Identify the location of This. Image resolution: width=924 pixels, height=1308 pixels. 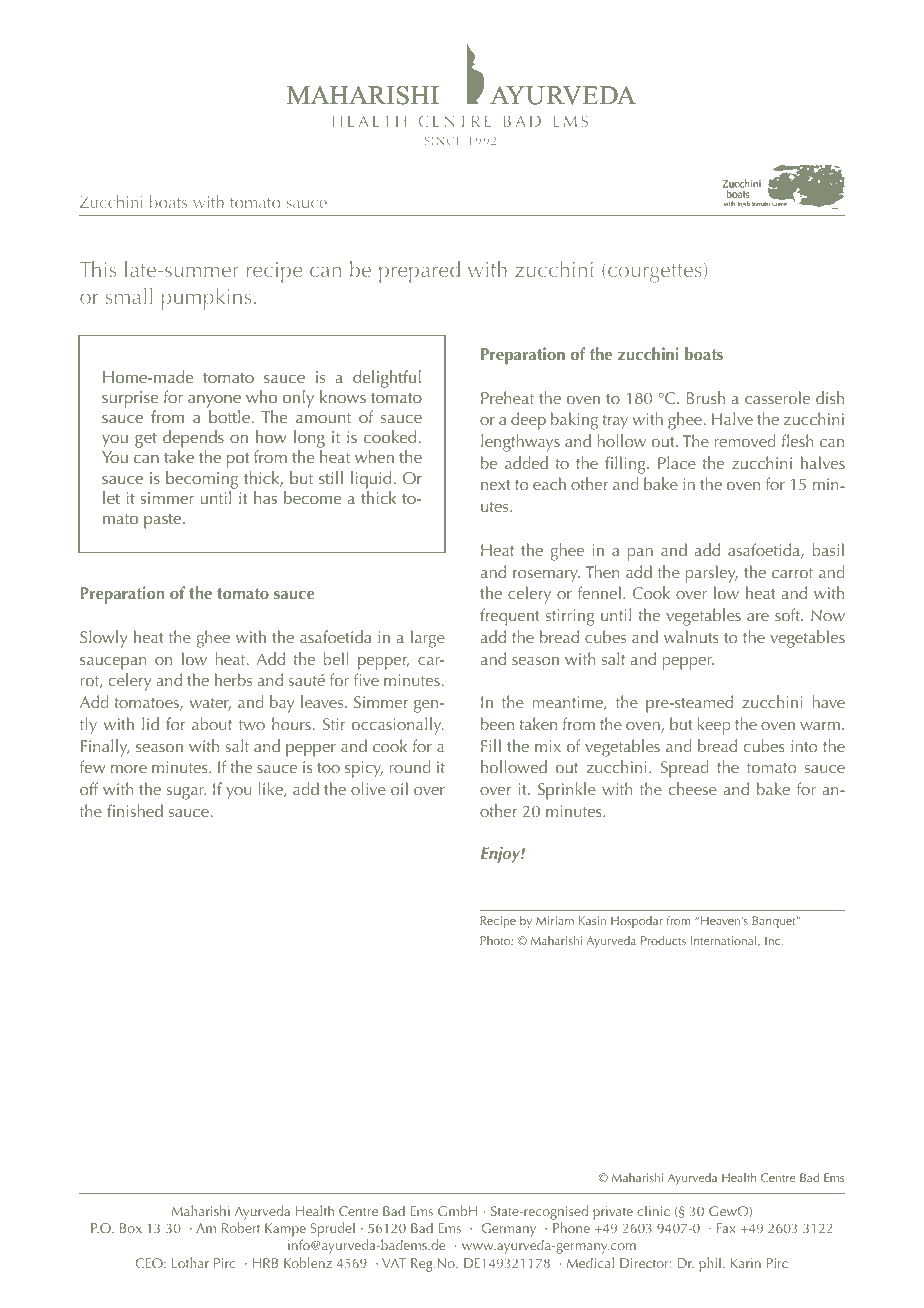
(98, 269).
